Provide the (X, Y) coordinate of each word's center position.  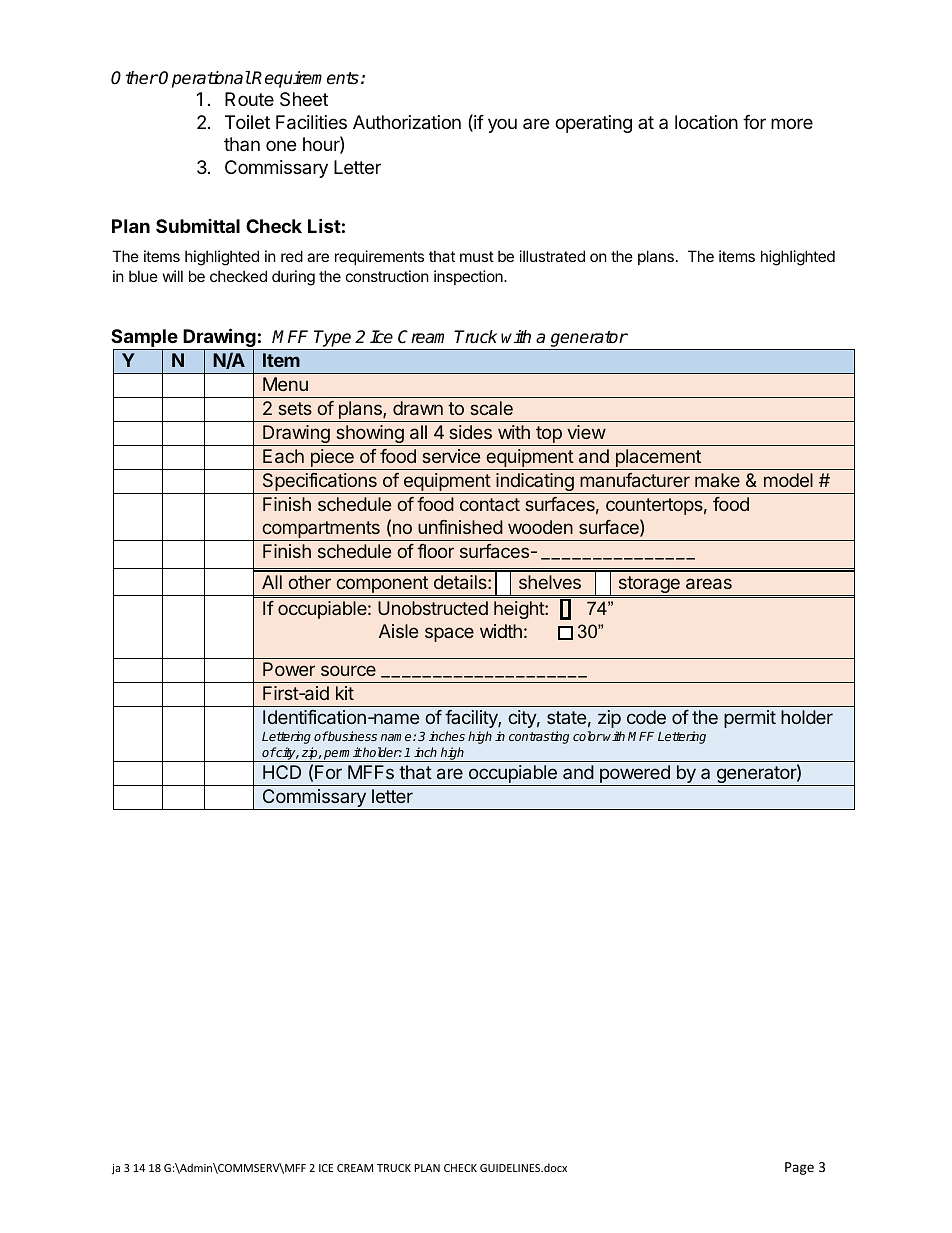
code (646, 717)
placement (658, 459)
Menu (285, 384)
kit (345, 693)
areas (709, 583)
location (706, 122)
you (502, 125)
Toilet (247, 122)
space (449, 634)
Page (799, 1168)
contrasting (539, 737)
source (348, 670)
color (588, 736)
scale (491, 408)
